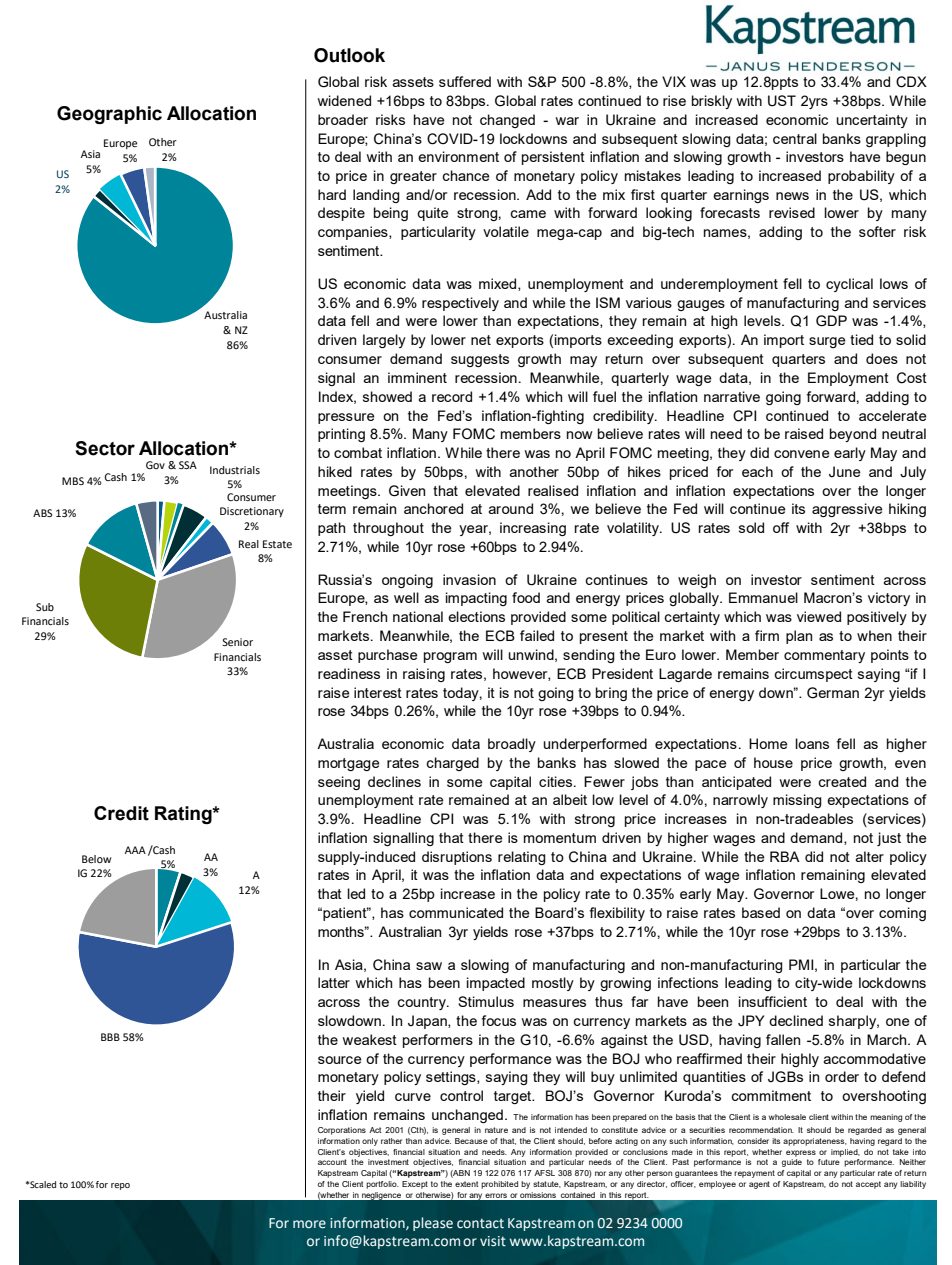 This document has height=1265, width=952. Describe the element at coordinates (237, 642) in the document. I see `Senior` at that location.
